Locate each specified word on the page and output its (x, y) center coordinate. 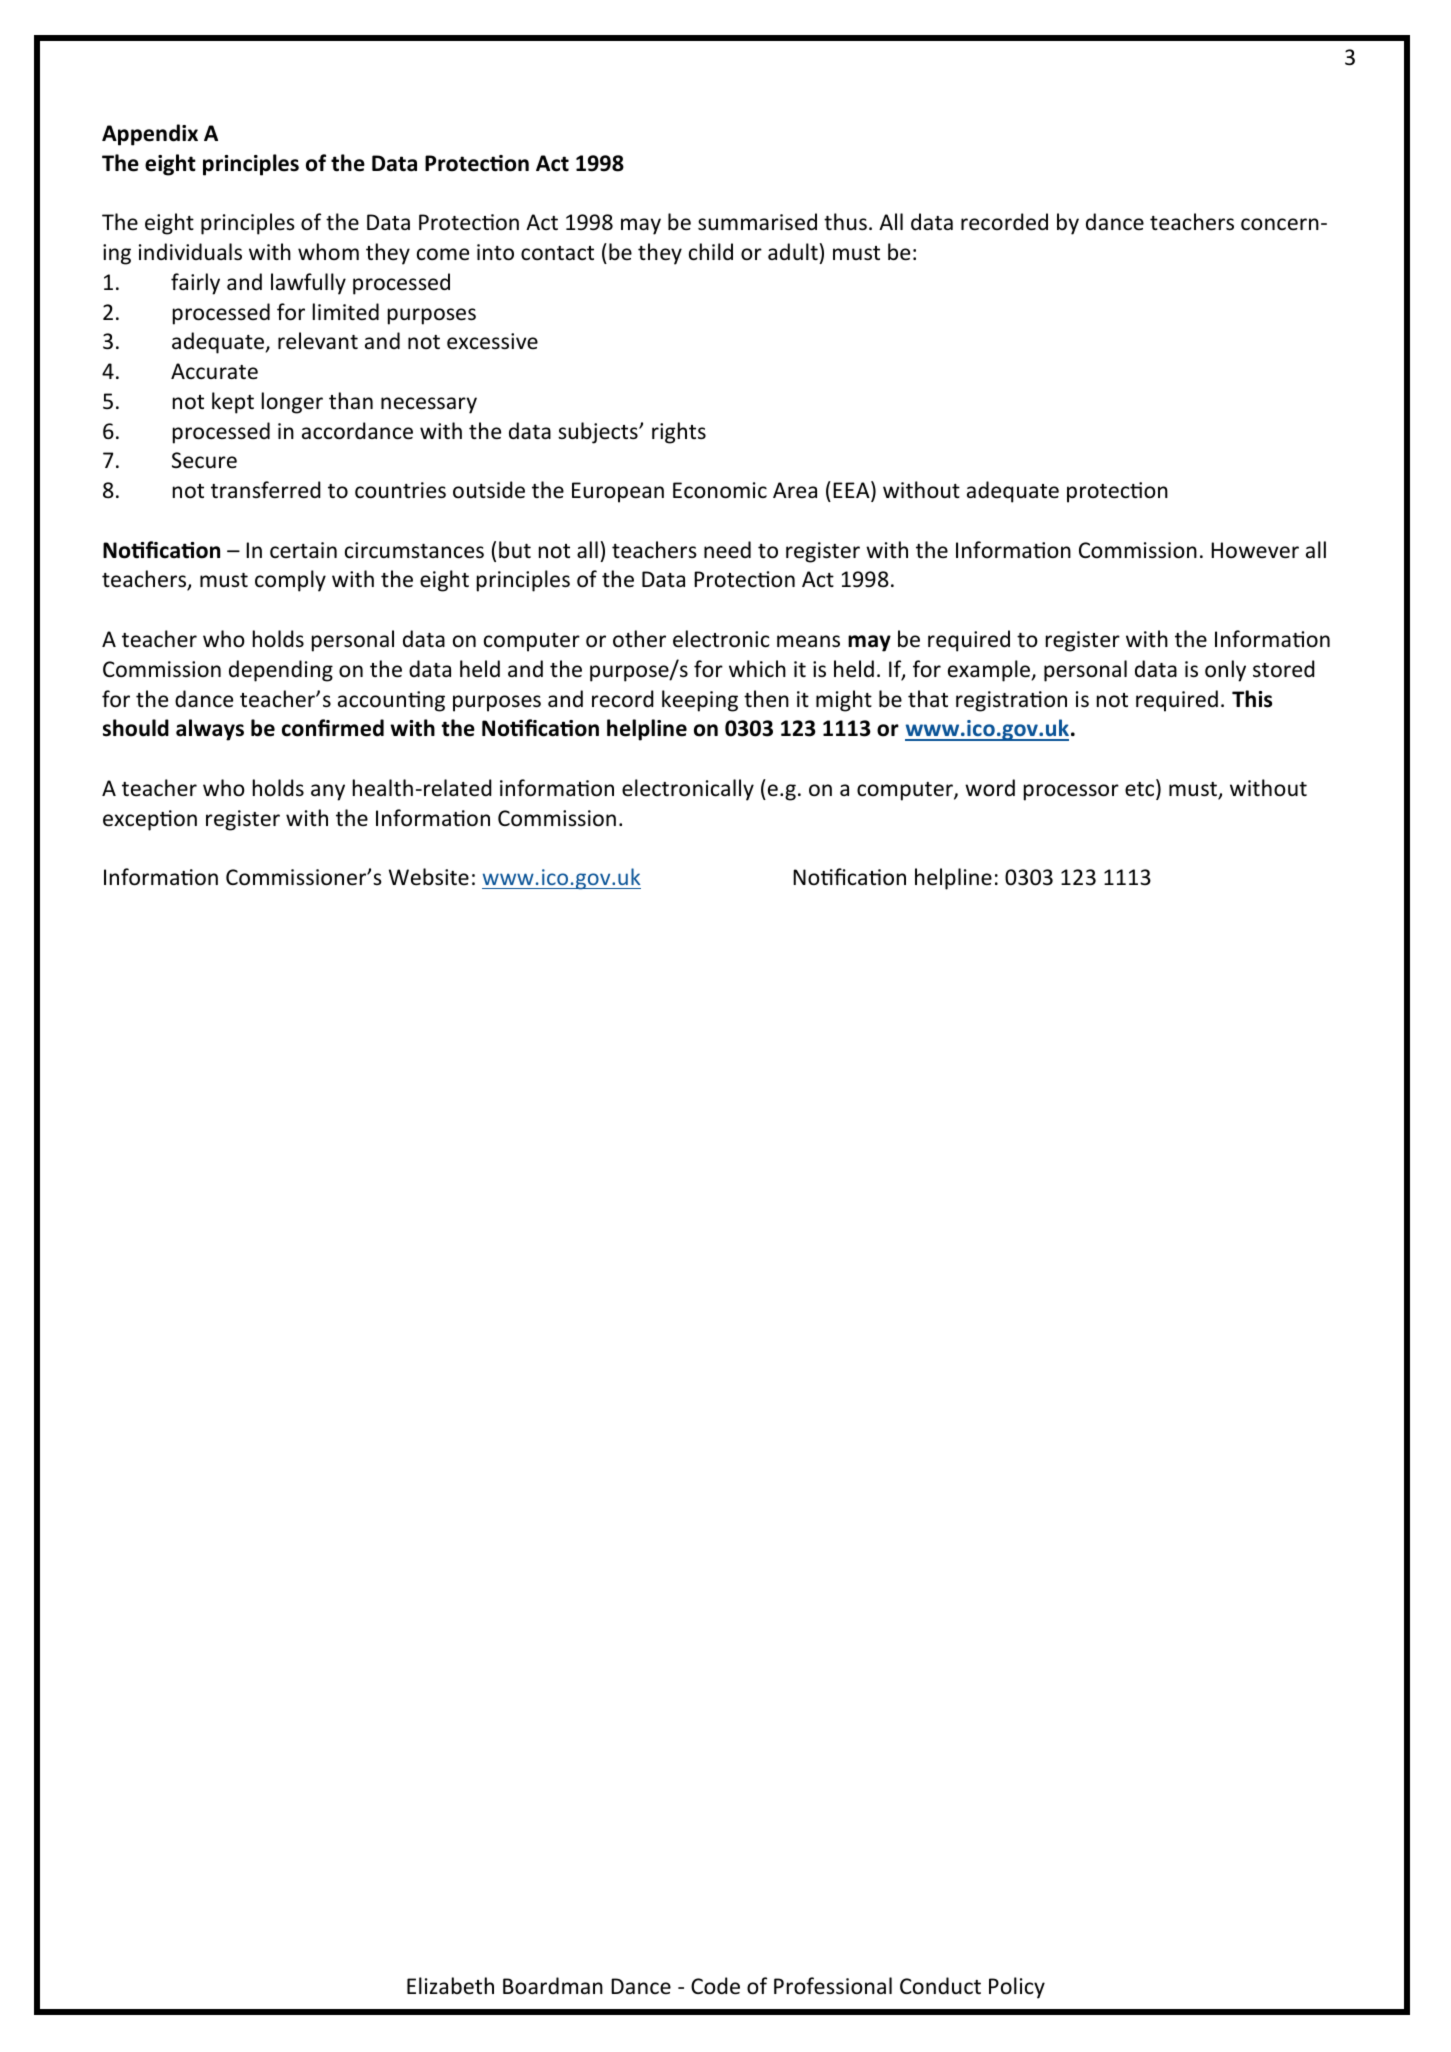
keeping (700, 701)
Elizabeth (450, 1986)
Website (429, 877)
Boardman (553, 1986)
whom (328, 251)
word (990, 788)
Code (715, 1986)
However (1255, 550)
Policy (1017, 1988)
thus (845, 222)
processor (1071, 792)
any (328, 792)
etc (1141, 789)
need (727, 549)
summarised (757, 222)
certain (303, 550)
